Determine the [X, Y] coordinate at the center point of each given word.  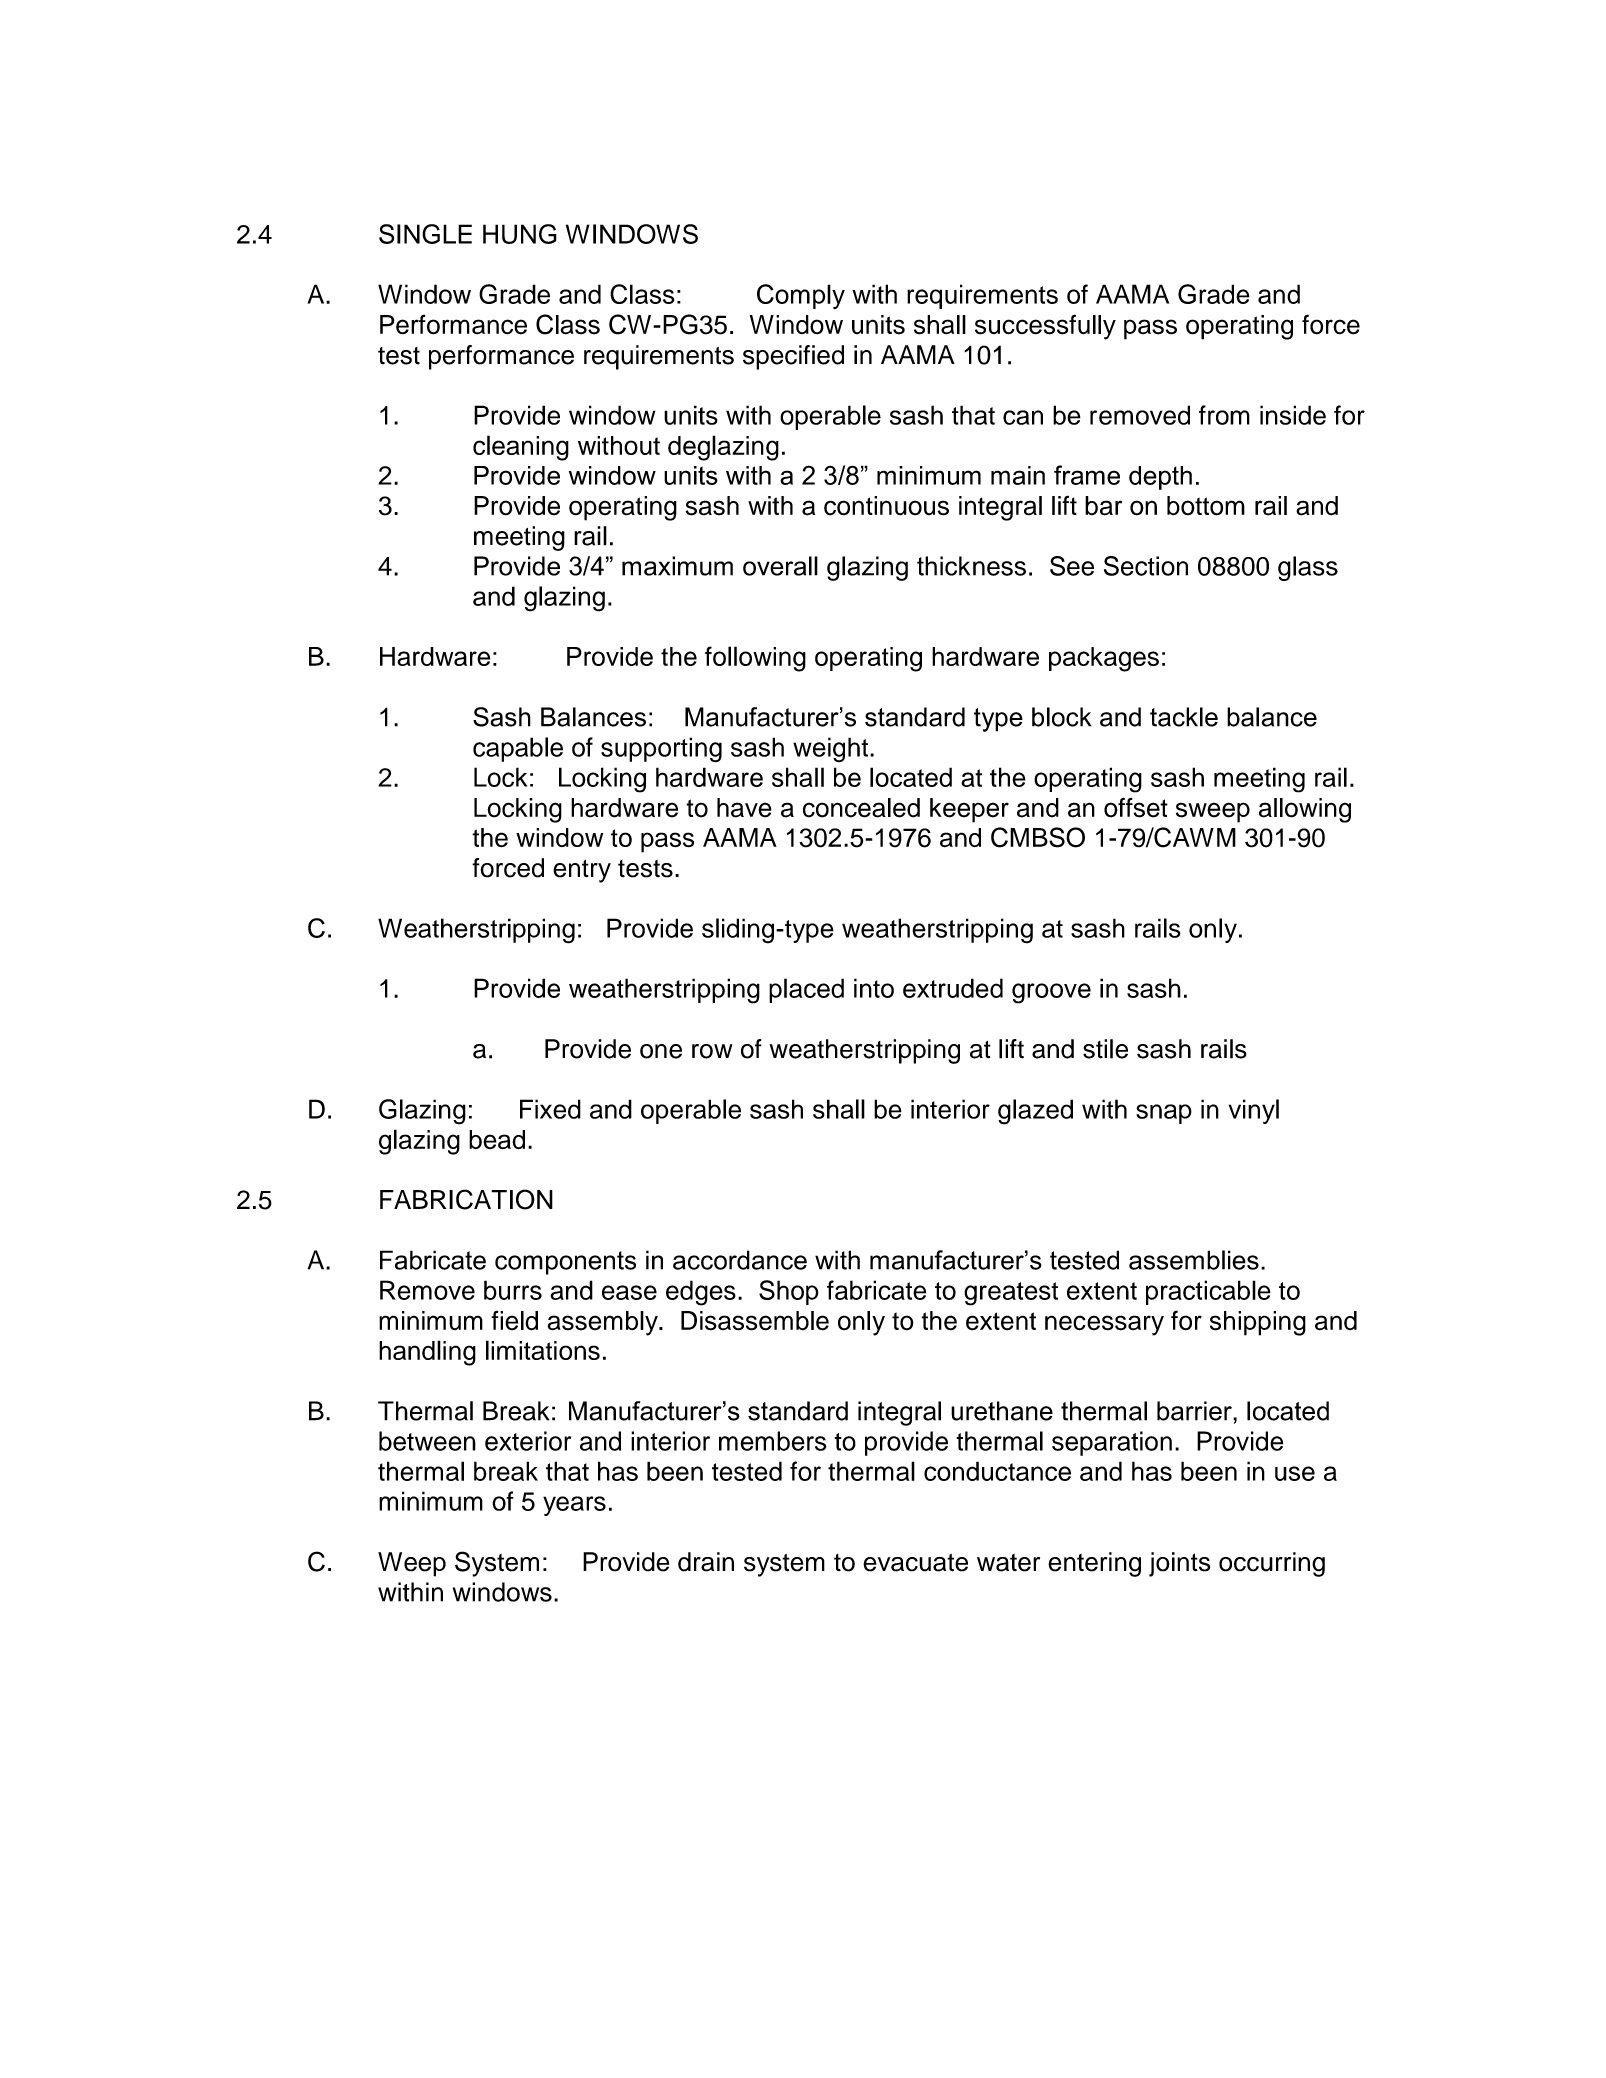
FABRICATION [466, 1199]
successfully [1045, 327]
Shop [789, 1292]
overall [780, 566]
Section [1146, 566]
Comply [801, 296]
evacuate [915, 1562]
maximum [677, 566]
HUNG [520, 234]
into [874, 988]
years [574, 1506]
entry [582, 871]
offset [1136, 807]
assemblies [1194, 1260]
